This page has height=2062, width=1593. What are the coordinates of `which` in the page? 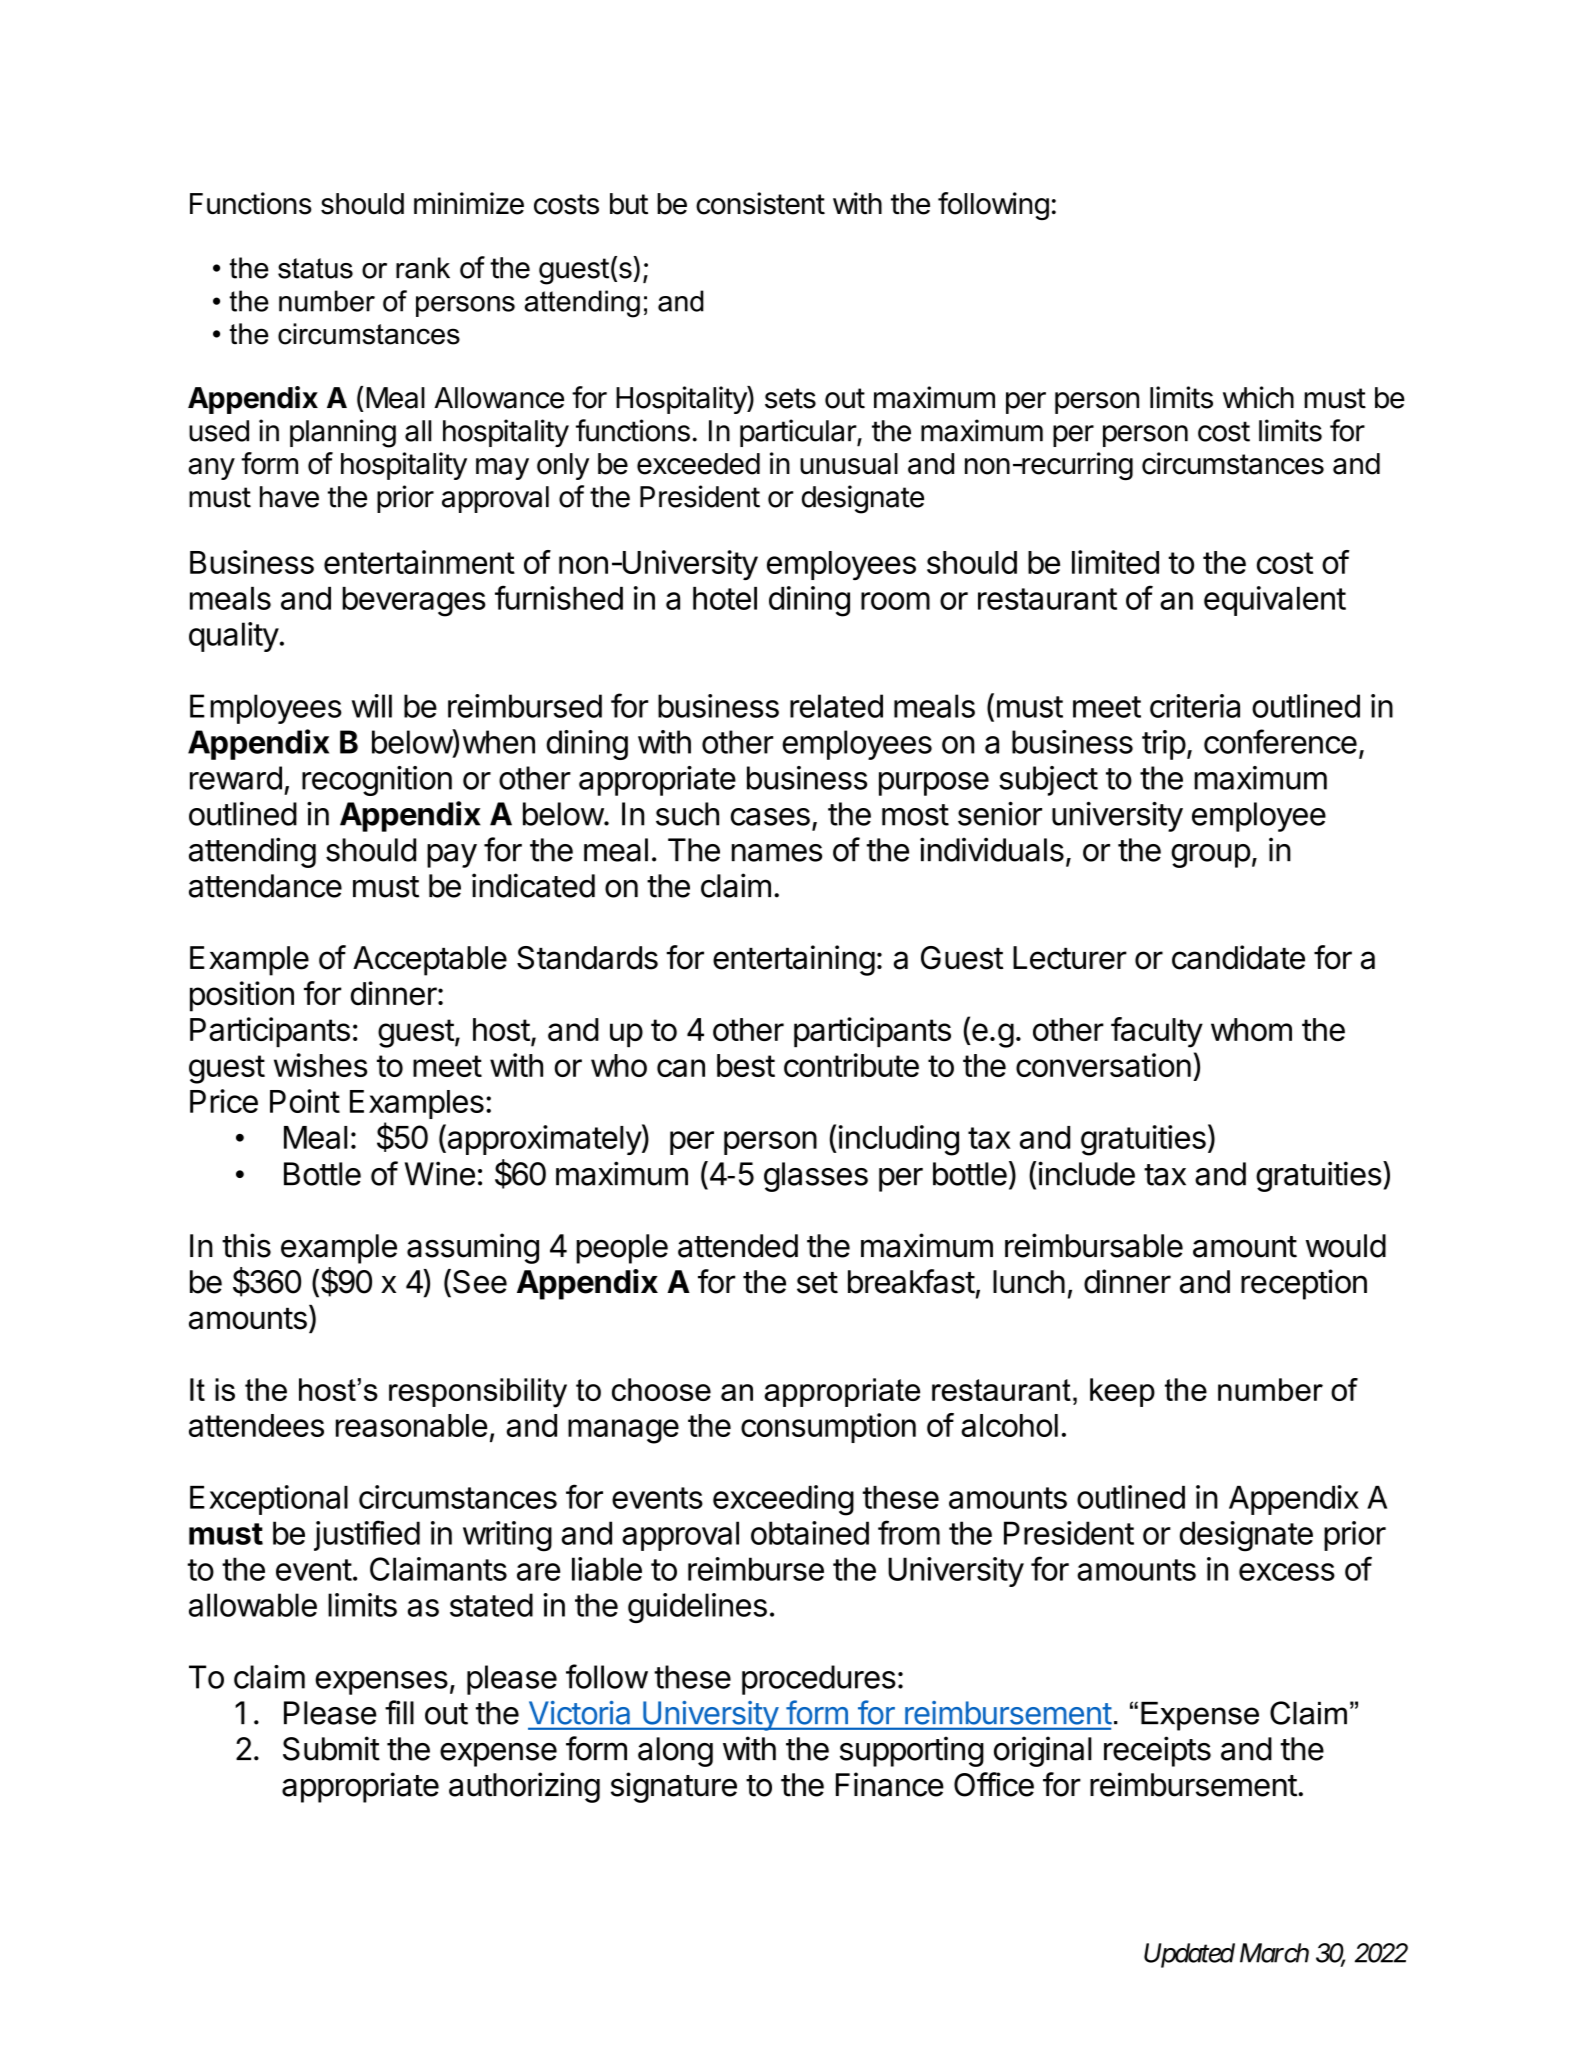 It's located at (1258, 397).
